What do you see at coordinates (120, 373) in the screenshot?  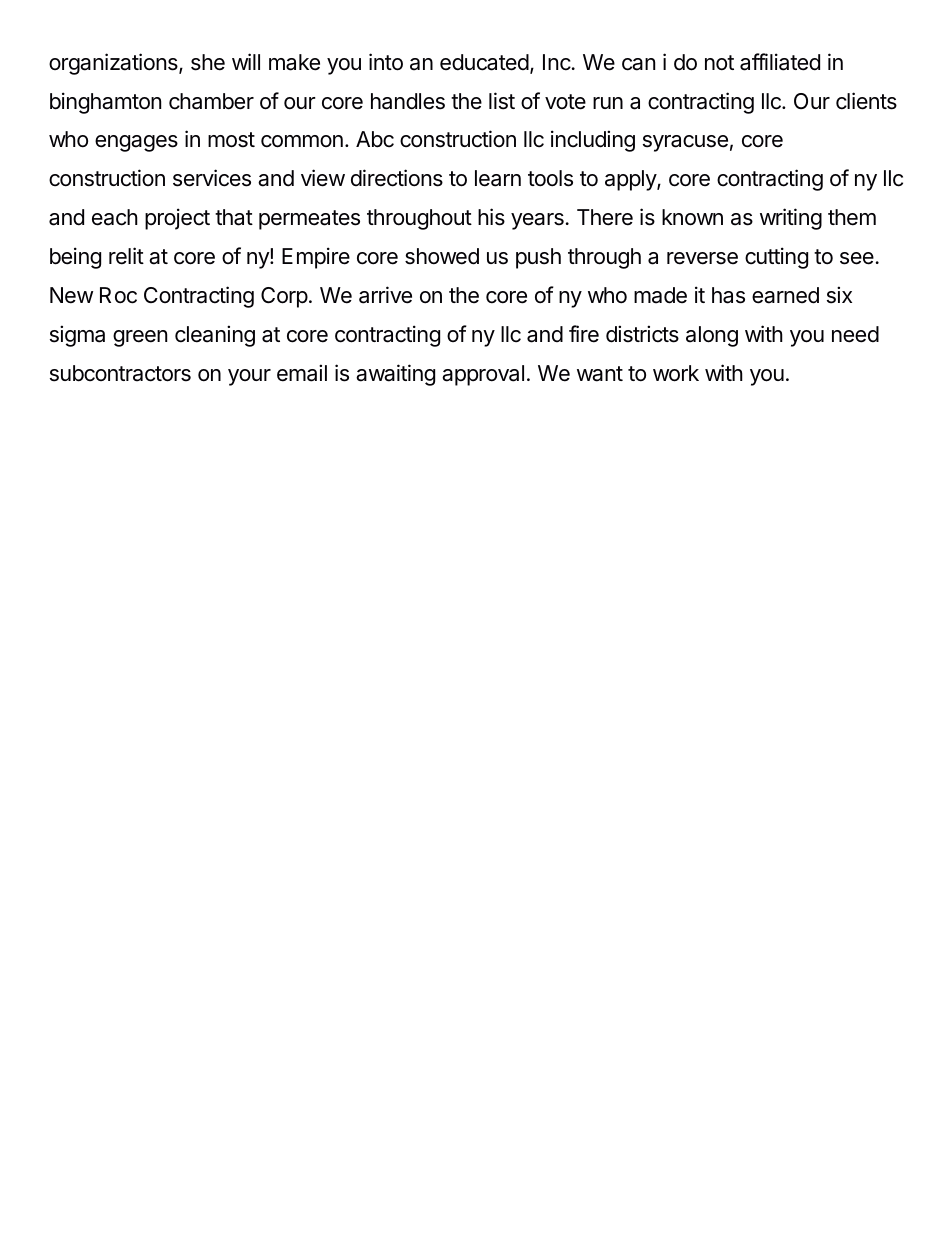 I see `subcontractors` at bounding box center [120, 373].
